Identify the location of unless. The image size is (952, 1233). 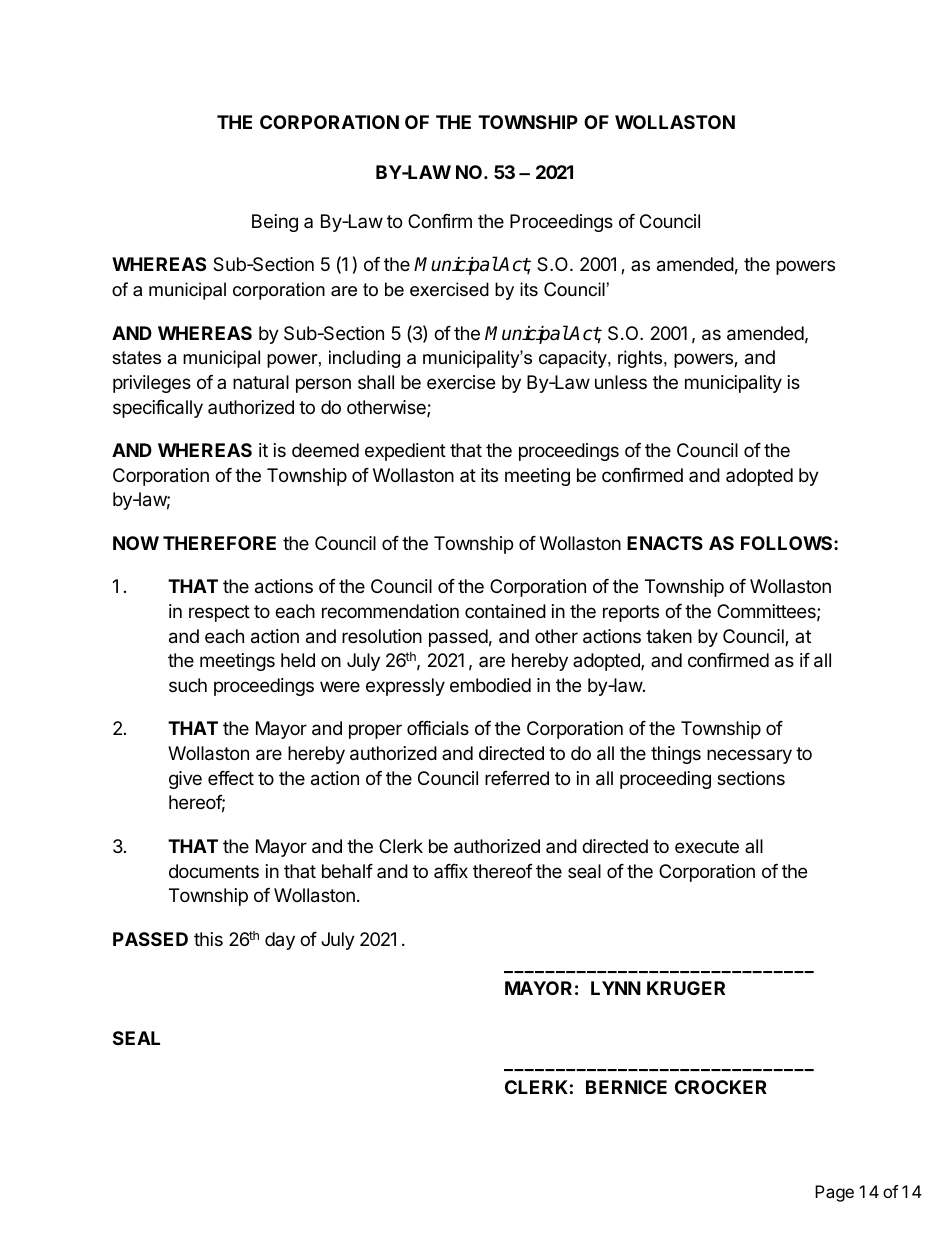
(621, 382).
